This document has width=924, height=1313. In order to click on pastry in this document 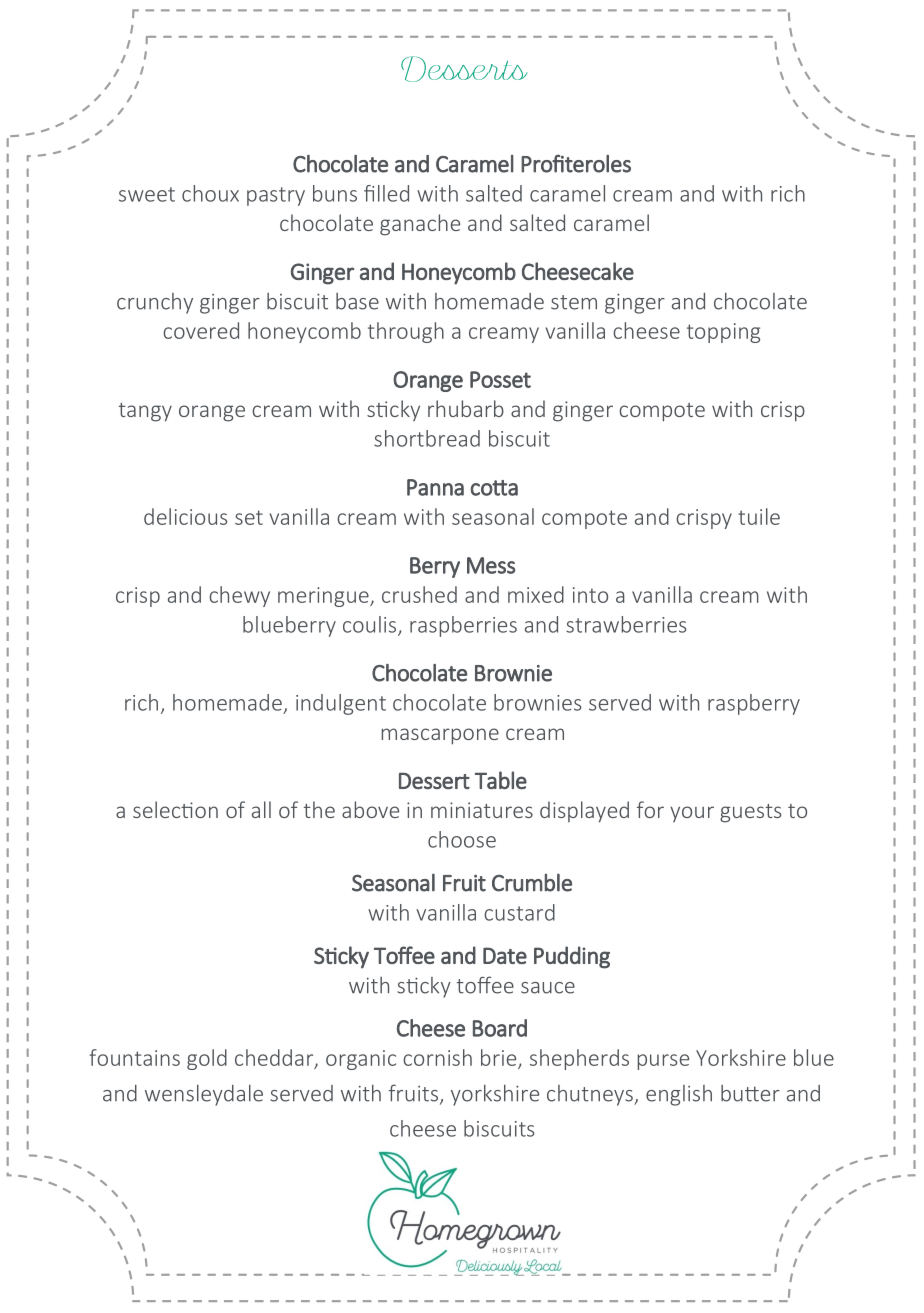, I will do `click(276, 196)`.
